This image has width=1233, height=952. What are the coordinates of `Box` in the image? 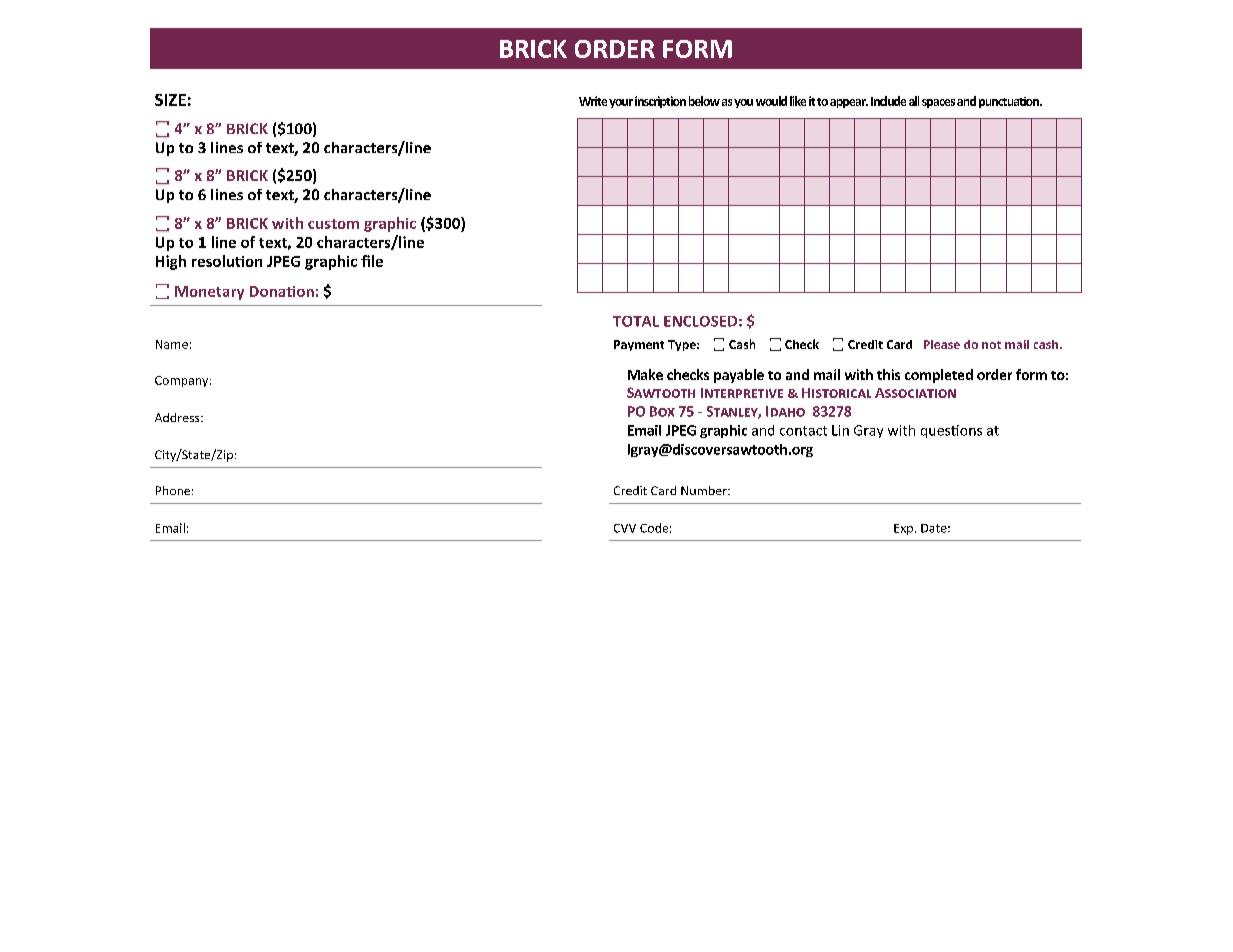 It's located at (662, 411).
